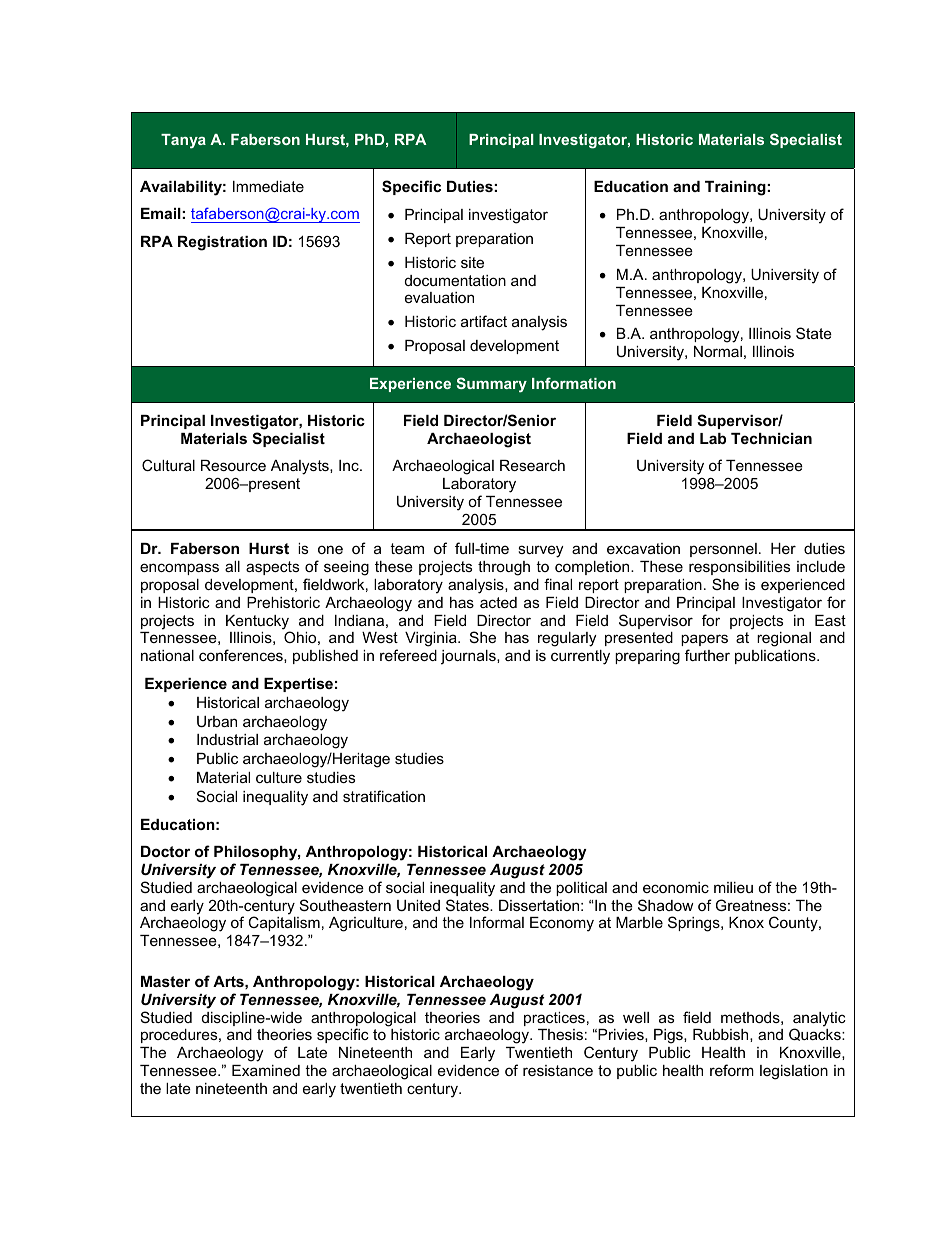 This screenshot has height=1233, width=952. Describe the element at coordinates (732, 1070) in the screenshot. I see `reform` at that location.
